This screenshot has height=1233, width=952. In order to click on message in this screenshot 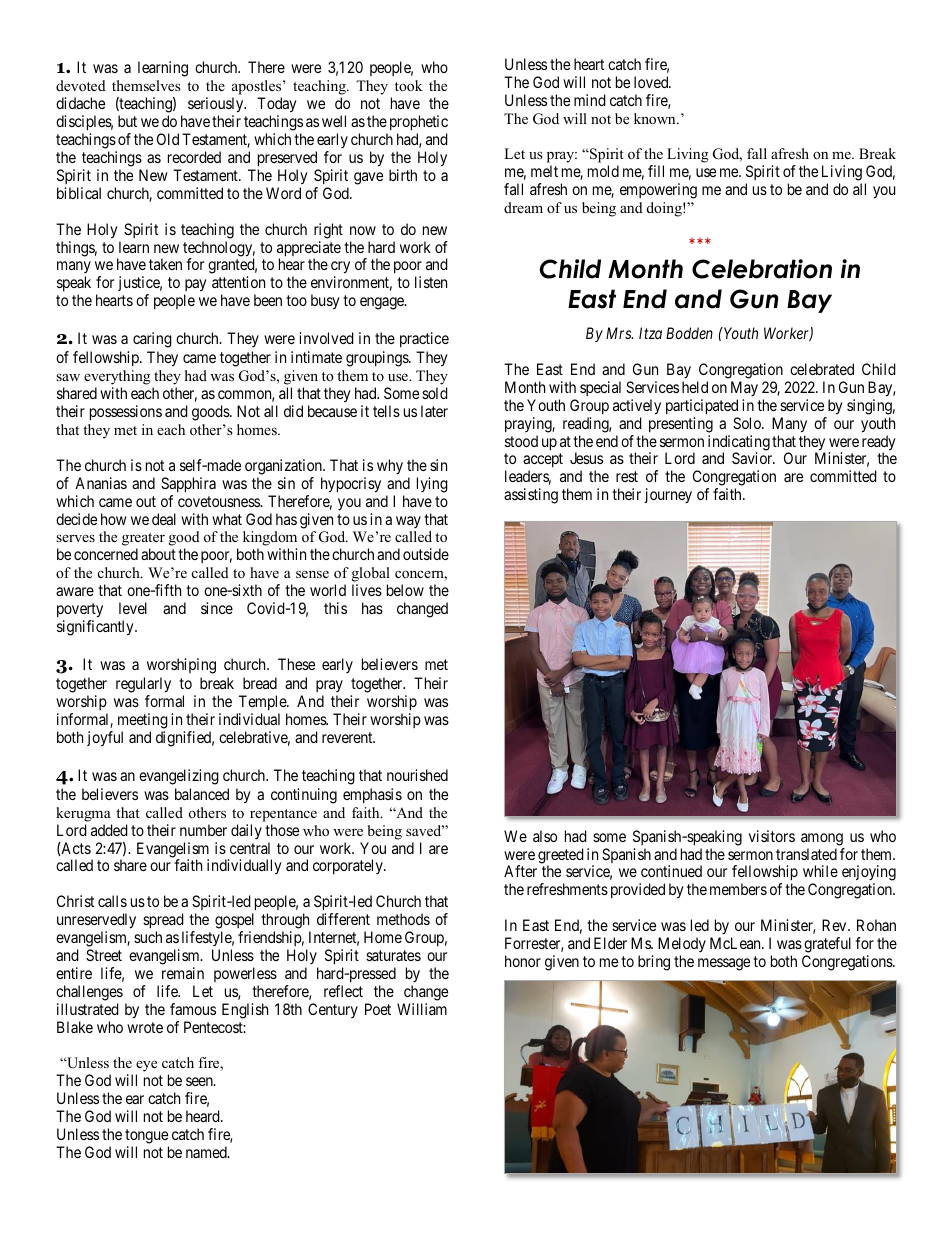, I will do `click(724, 964)`.
